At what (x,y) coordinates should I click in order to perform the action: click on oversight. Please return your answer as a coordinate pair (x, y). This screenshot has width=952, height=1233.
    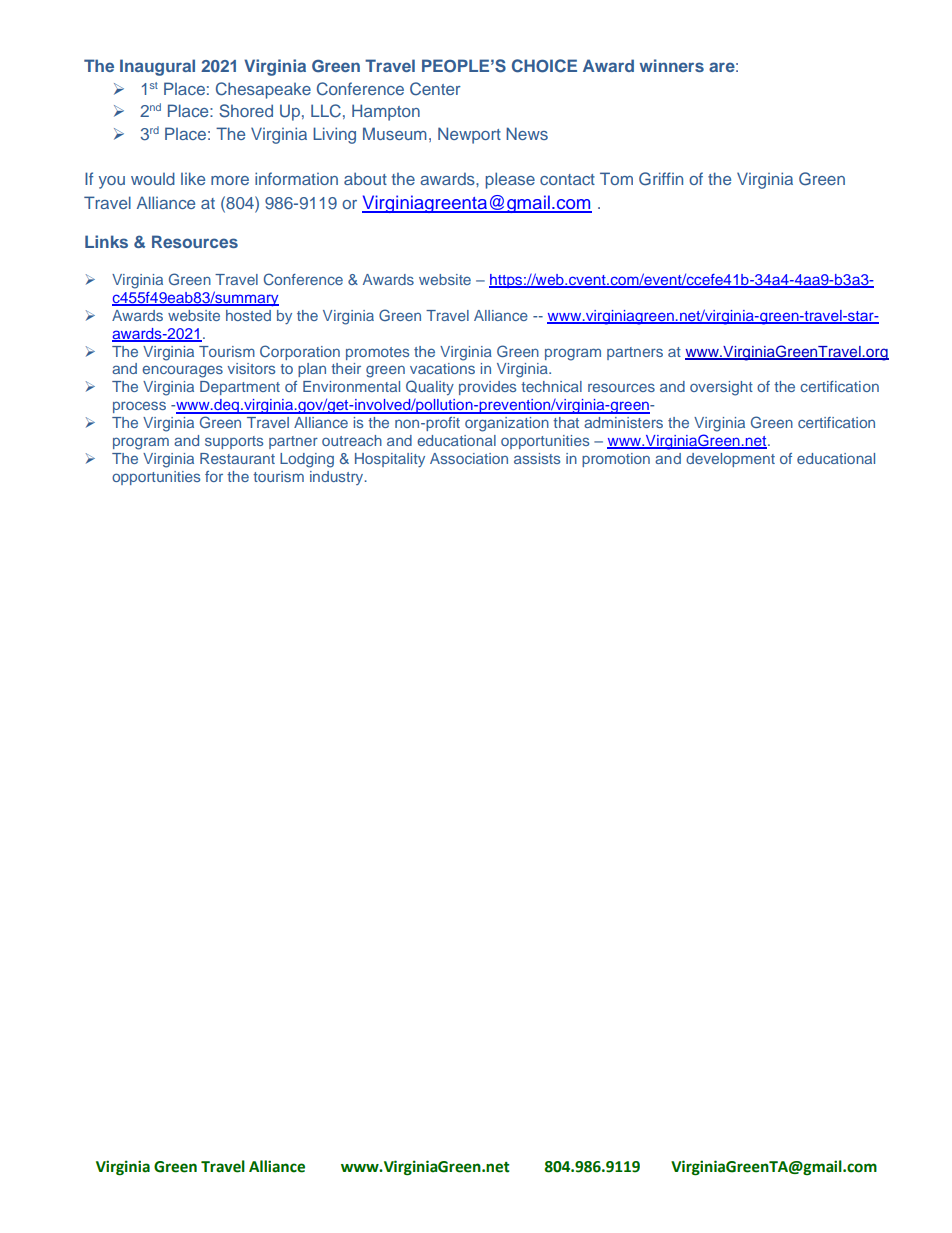
    Looking at the image, I should click on (721, 388).
